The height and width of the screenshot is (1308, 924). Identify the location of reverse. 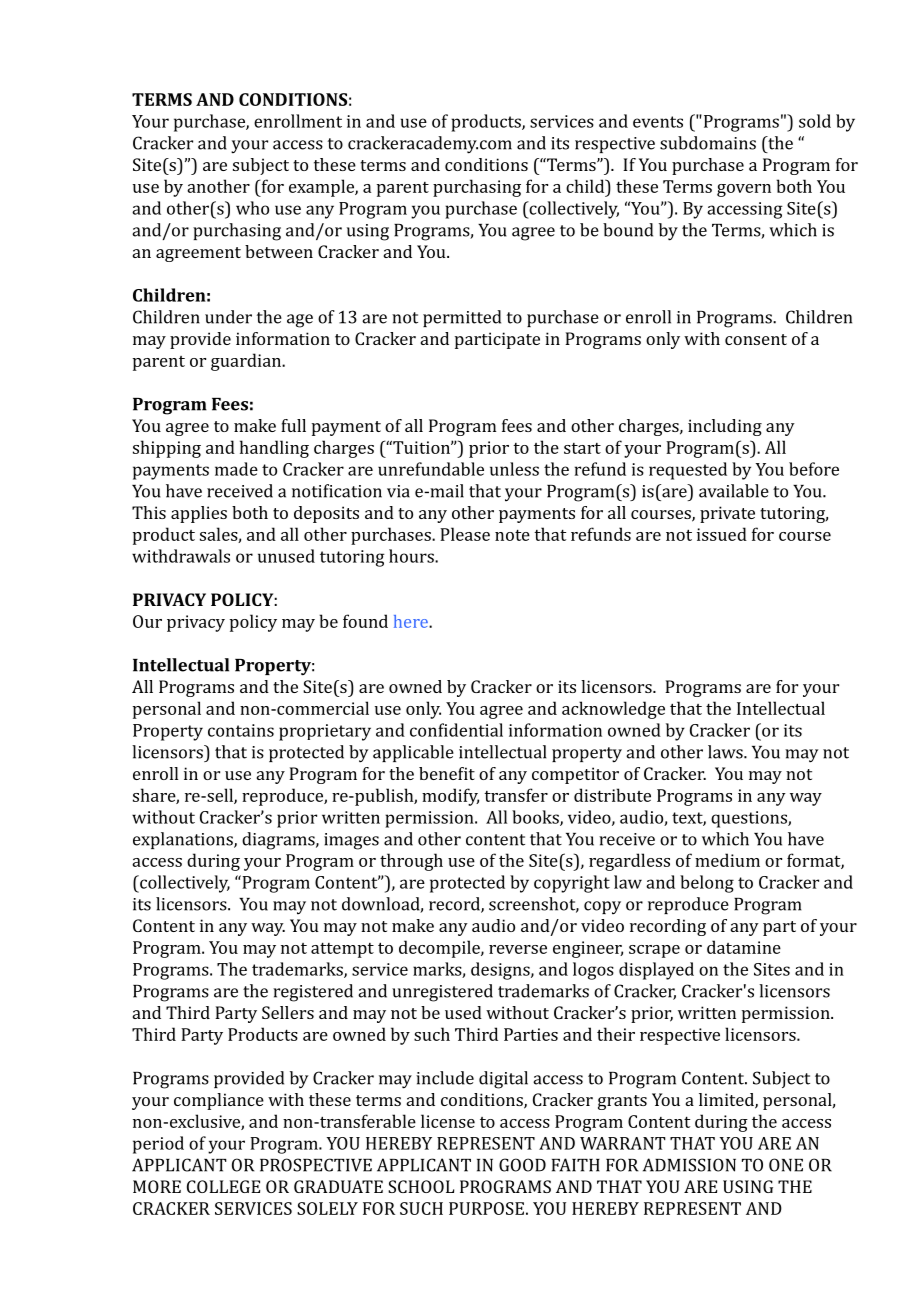
(518, 949).
